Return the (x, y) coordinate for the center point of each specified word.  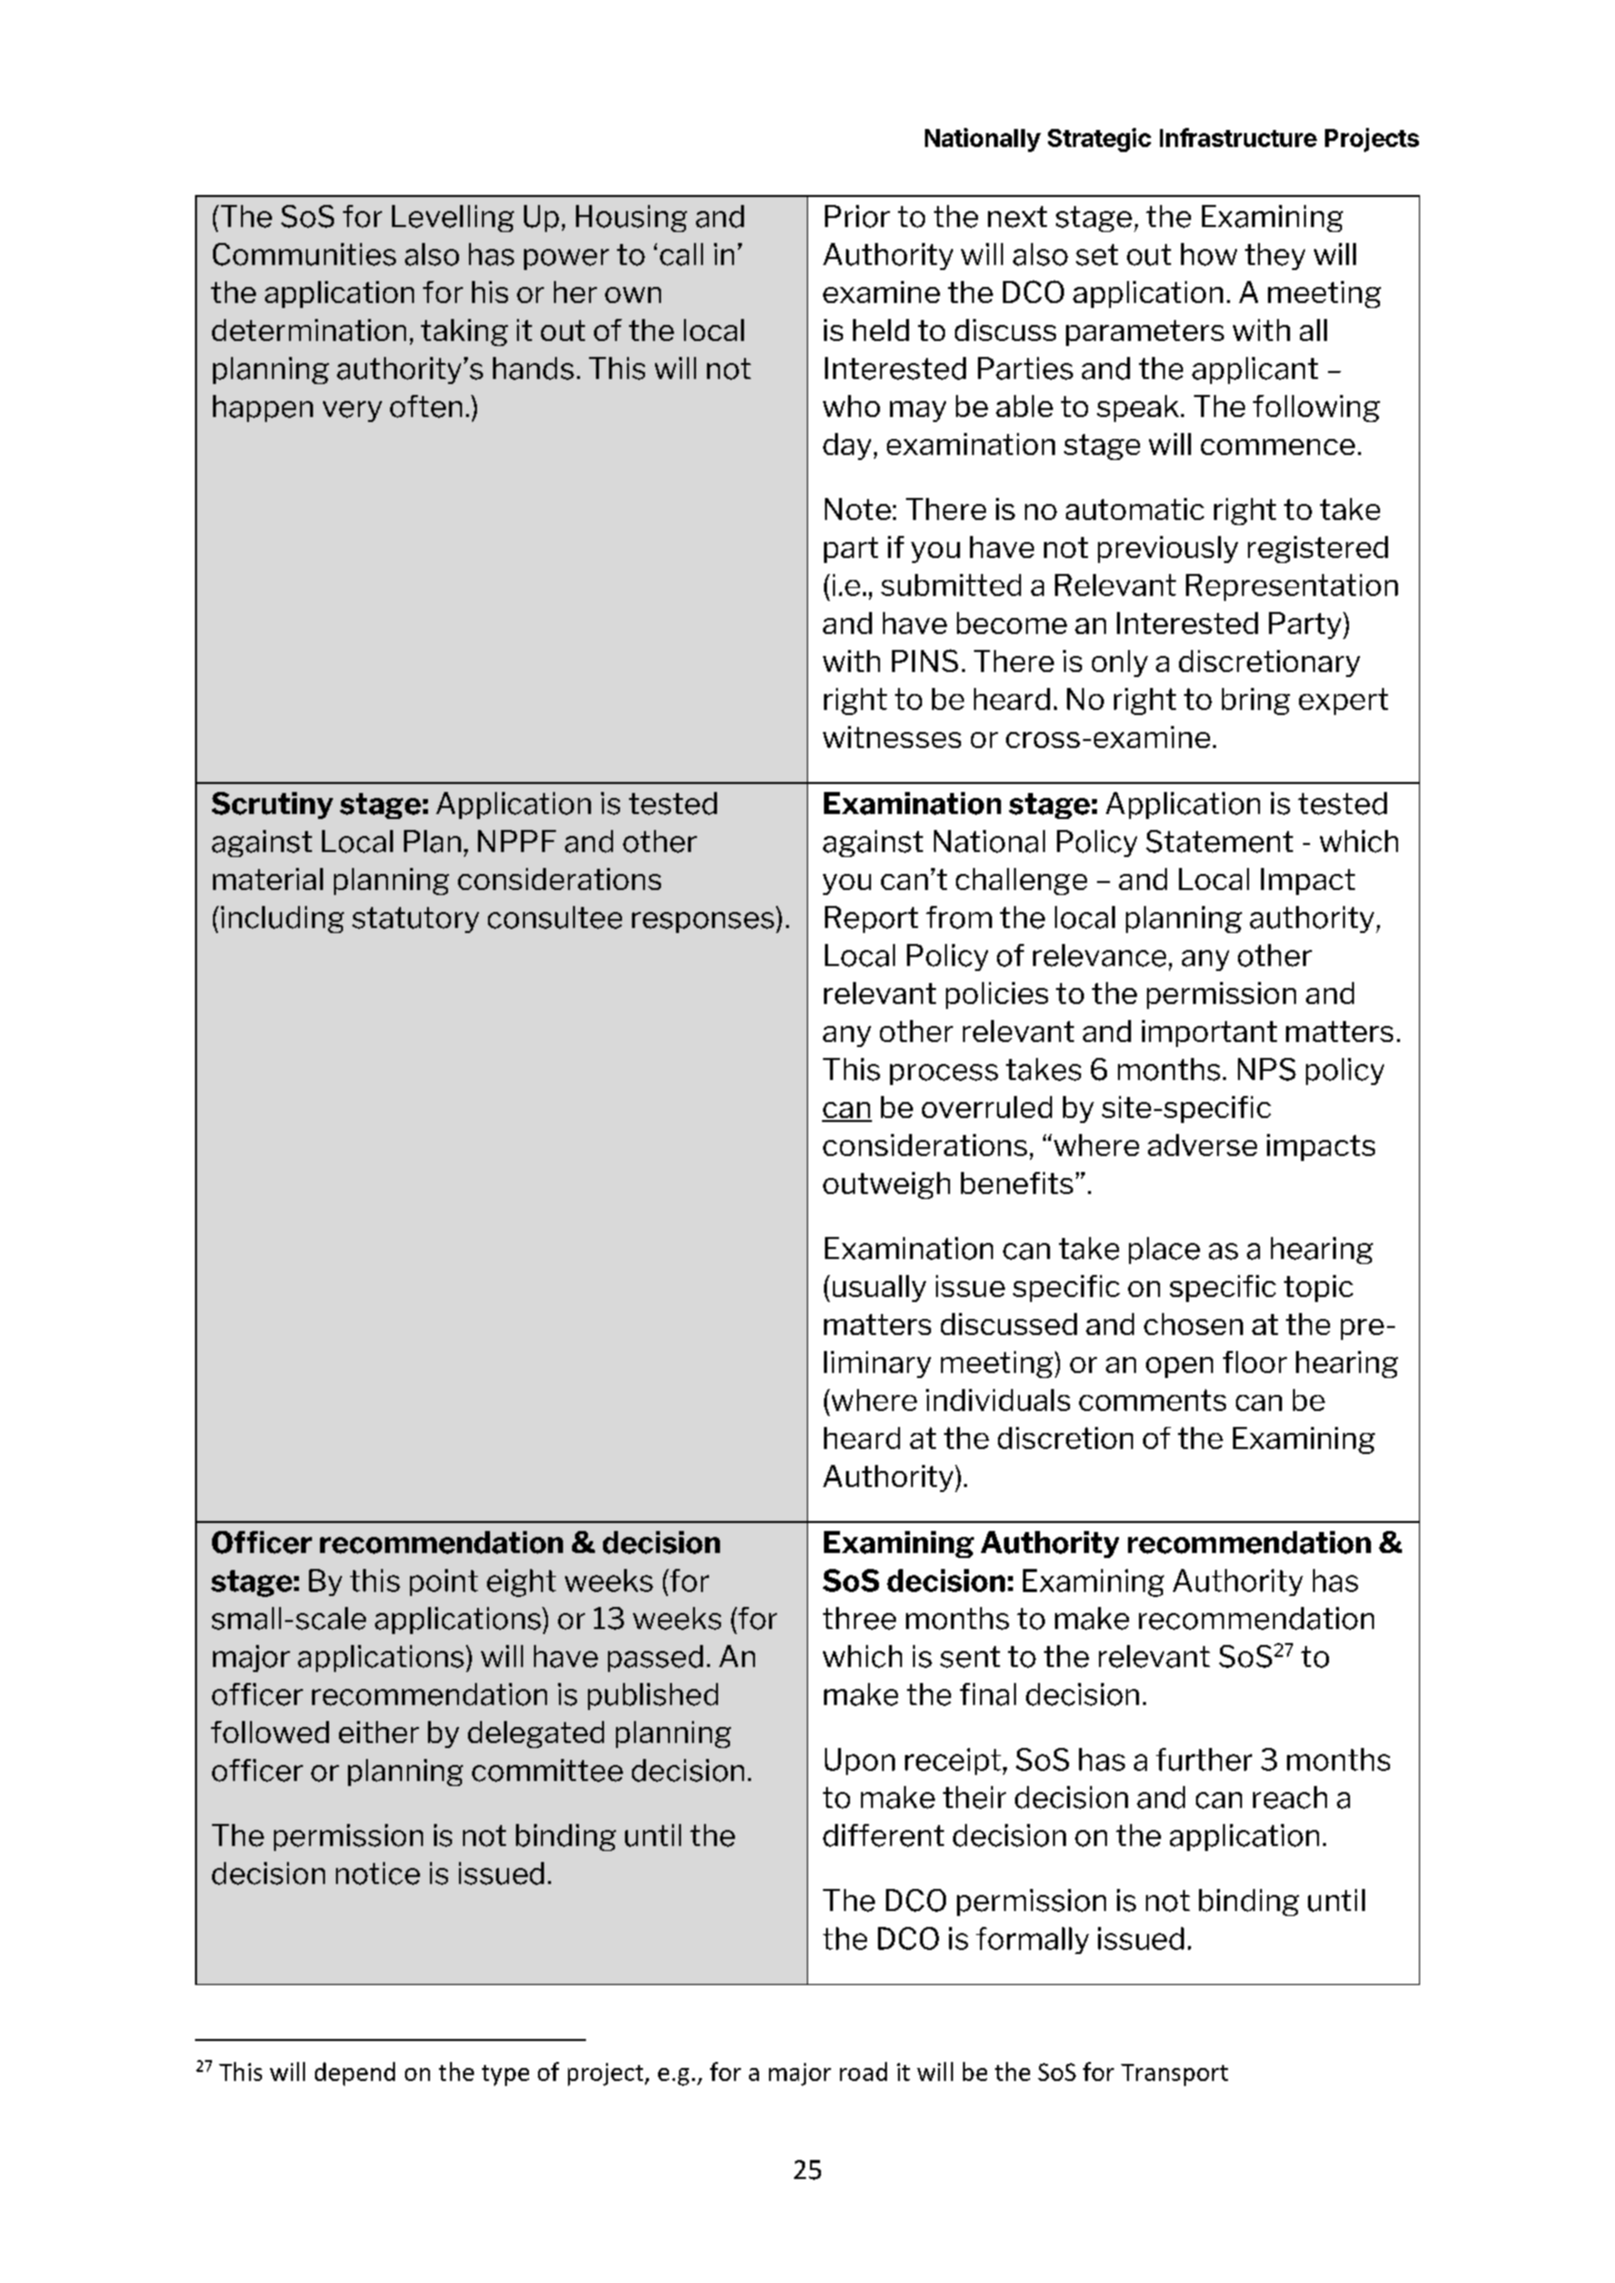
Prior (857, 216)
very (352, 411)
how (1209, 254)
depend (355, 2074)
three (859, 1618)
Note (858, 509)
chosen (1193, 1324)
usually (879, 1288)
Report (871, 919)
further (1204, 1759)
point (444, 1582)
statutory (415, 920)
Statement (1219, 841)
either (379, 1732)
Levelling (453, 218)
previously (1168, 549)
